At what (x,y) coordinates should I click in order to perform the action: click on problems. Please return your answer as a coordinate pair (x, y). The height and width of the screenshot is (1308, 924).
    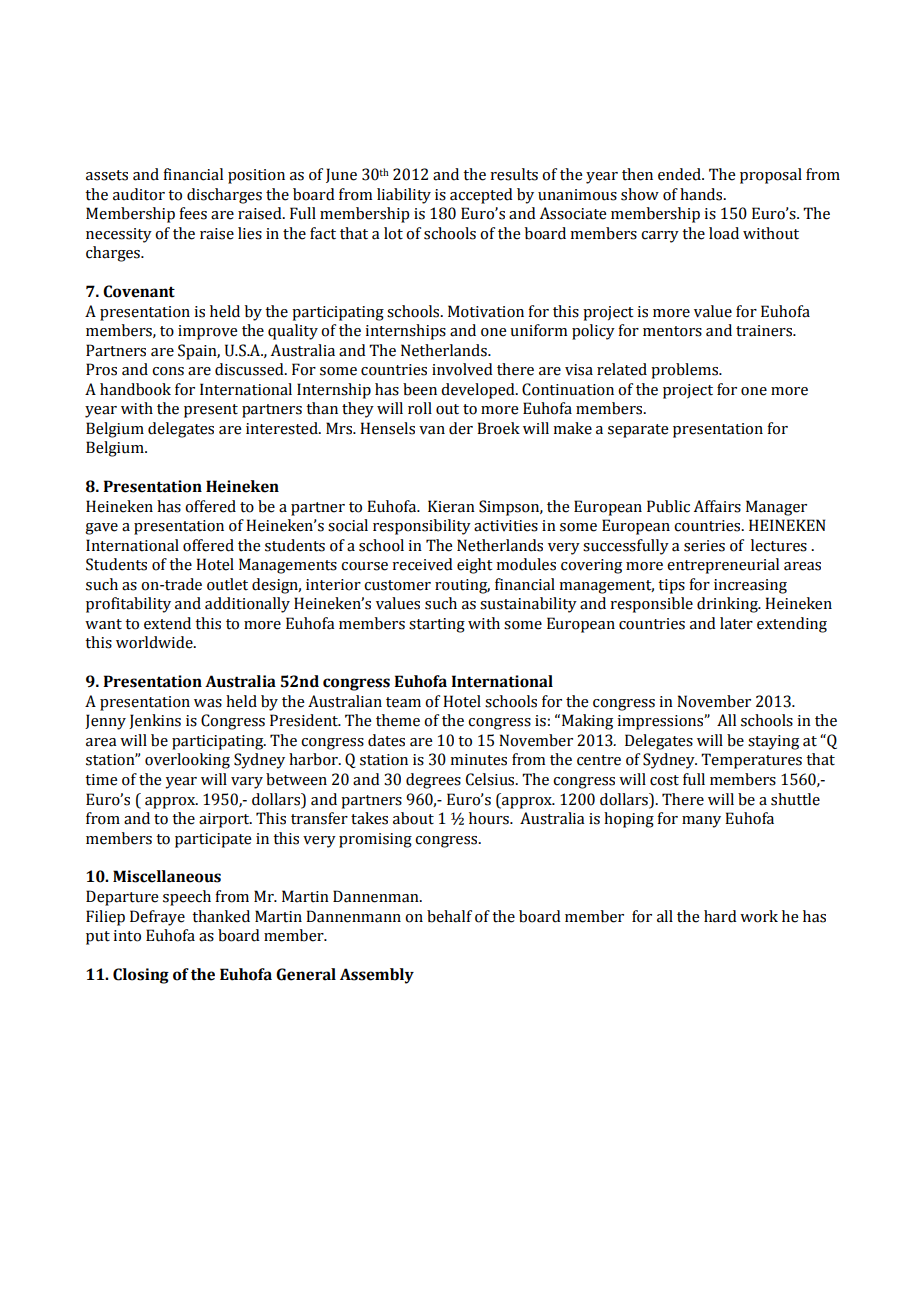
    Looking at the image, I should click on (685, 371).
